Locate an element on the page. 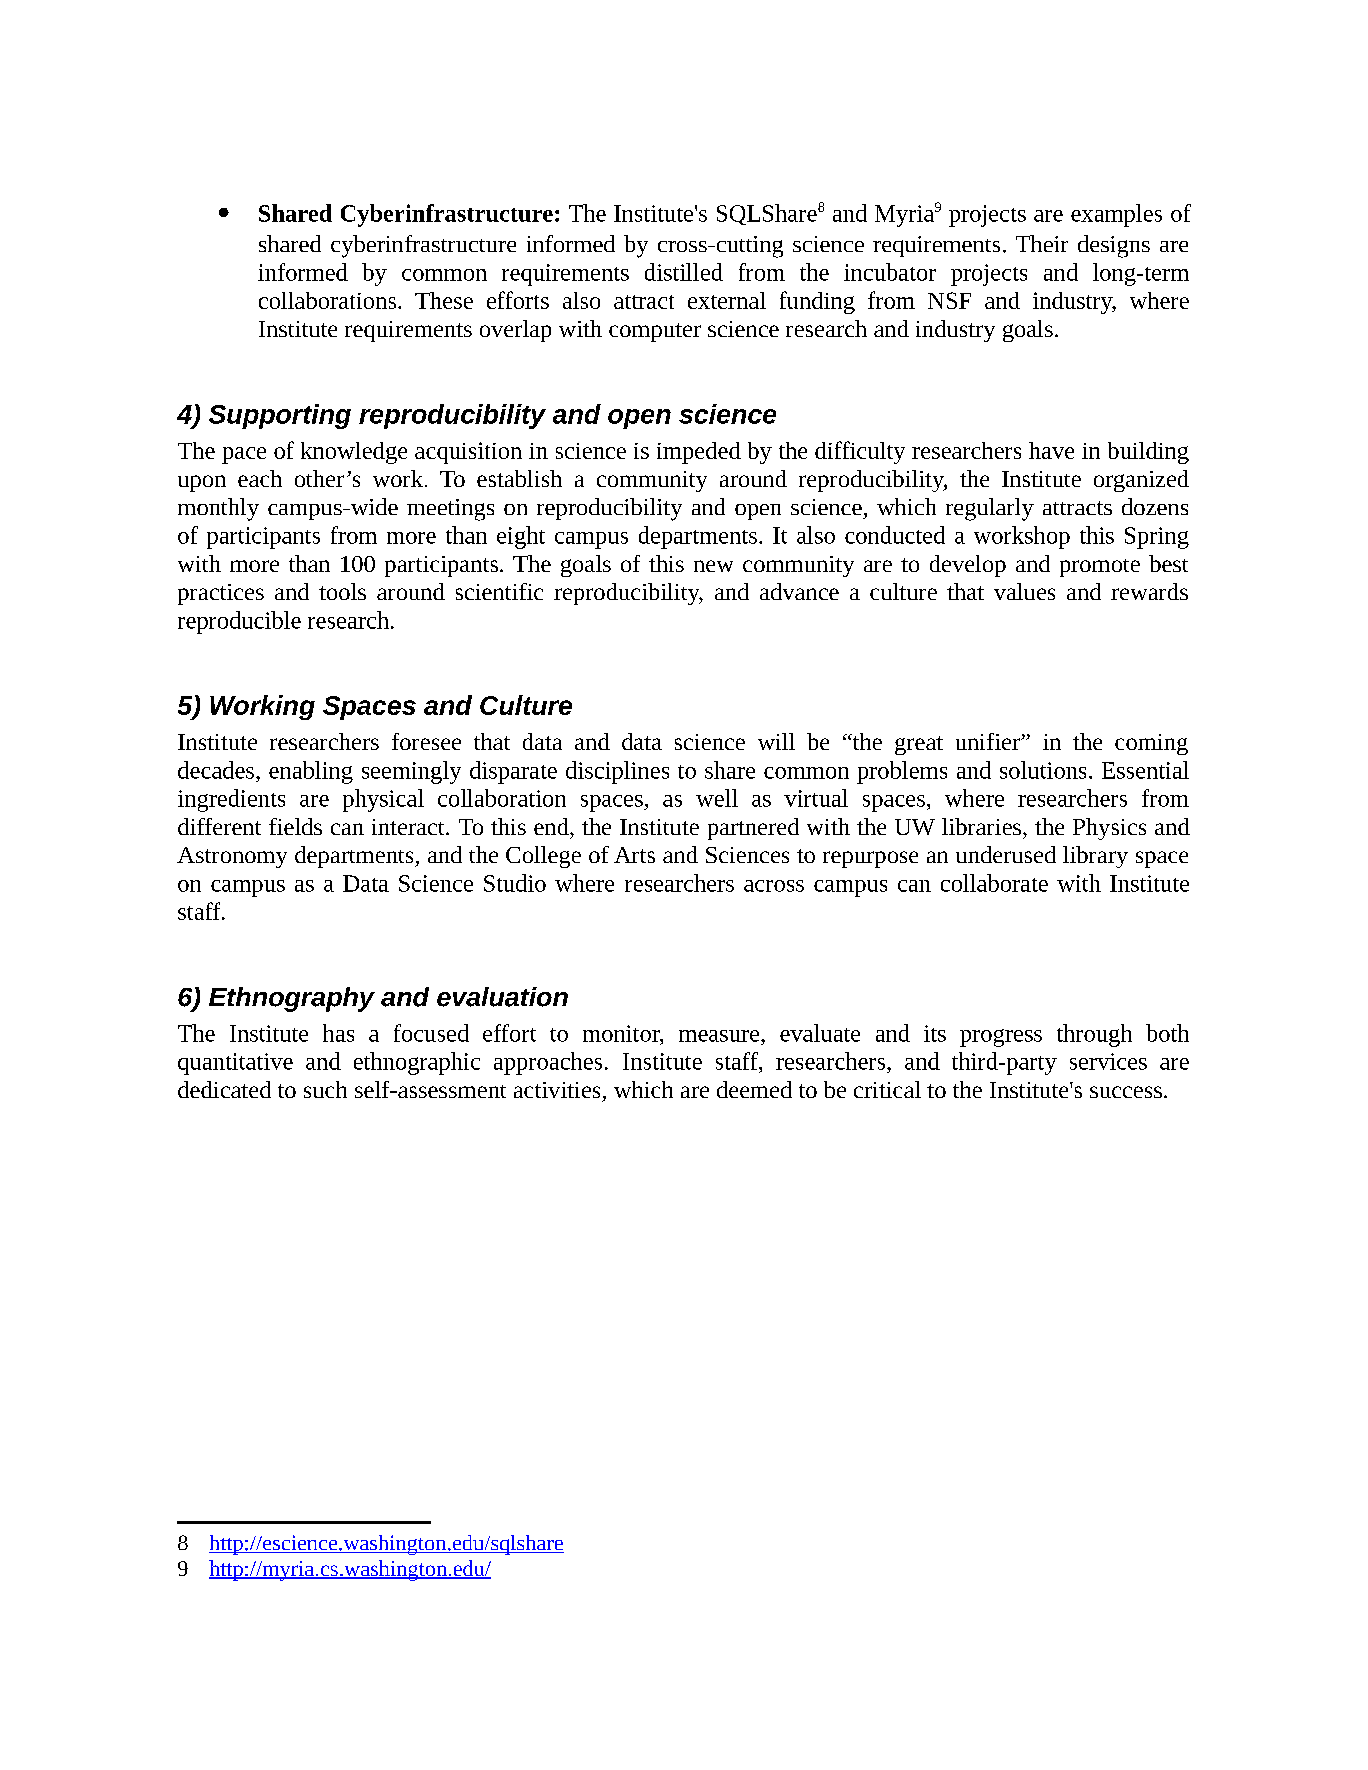  advance is located at coordinates (799, 591).
